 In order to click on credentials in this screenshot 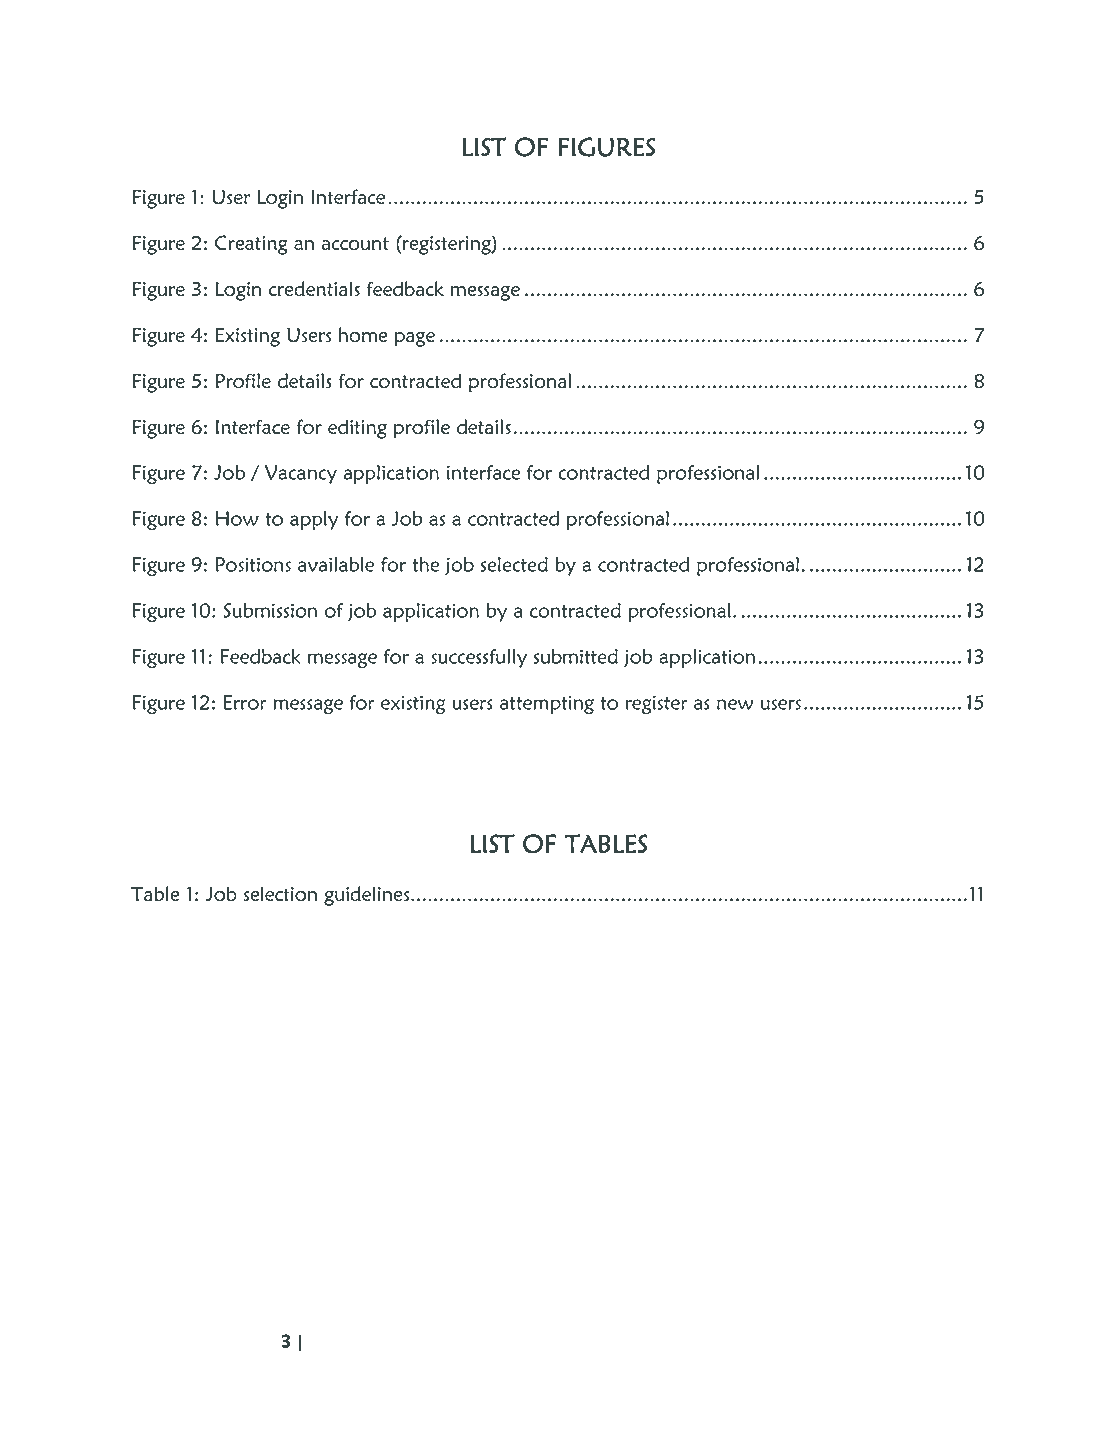, I will do `click(314, 288)`.
